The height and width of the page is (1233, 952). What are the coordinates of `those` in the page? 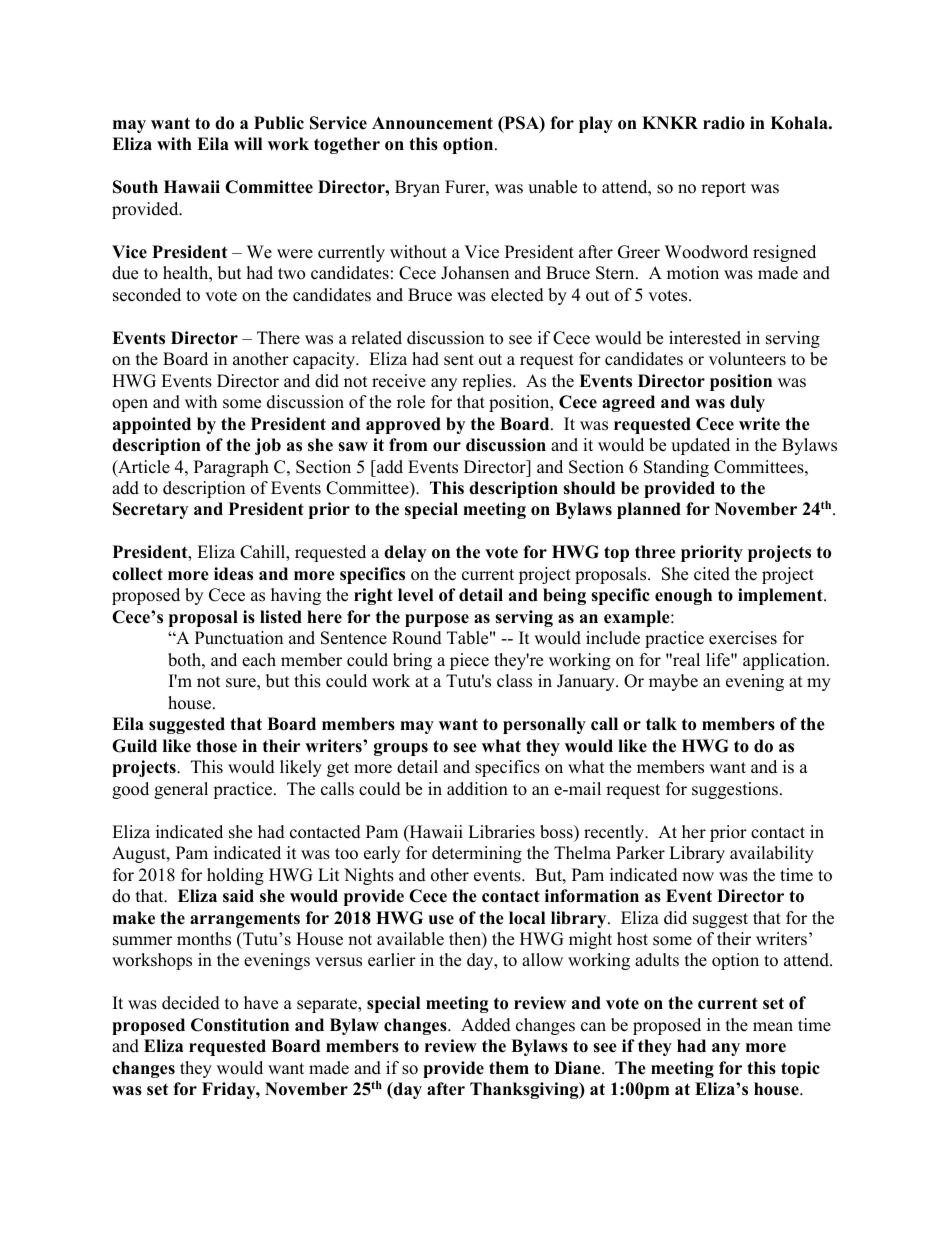 It's located at (216, 746).
